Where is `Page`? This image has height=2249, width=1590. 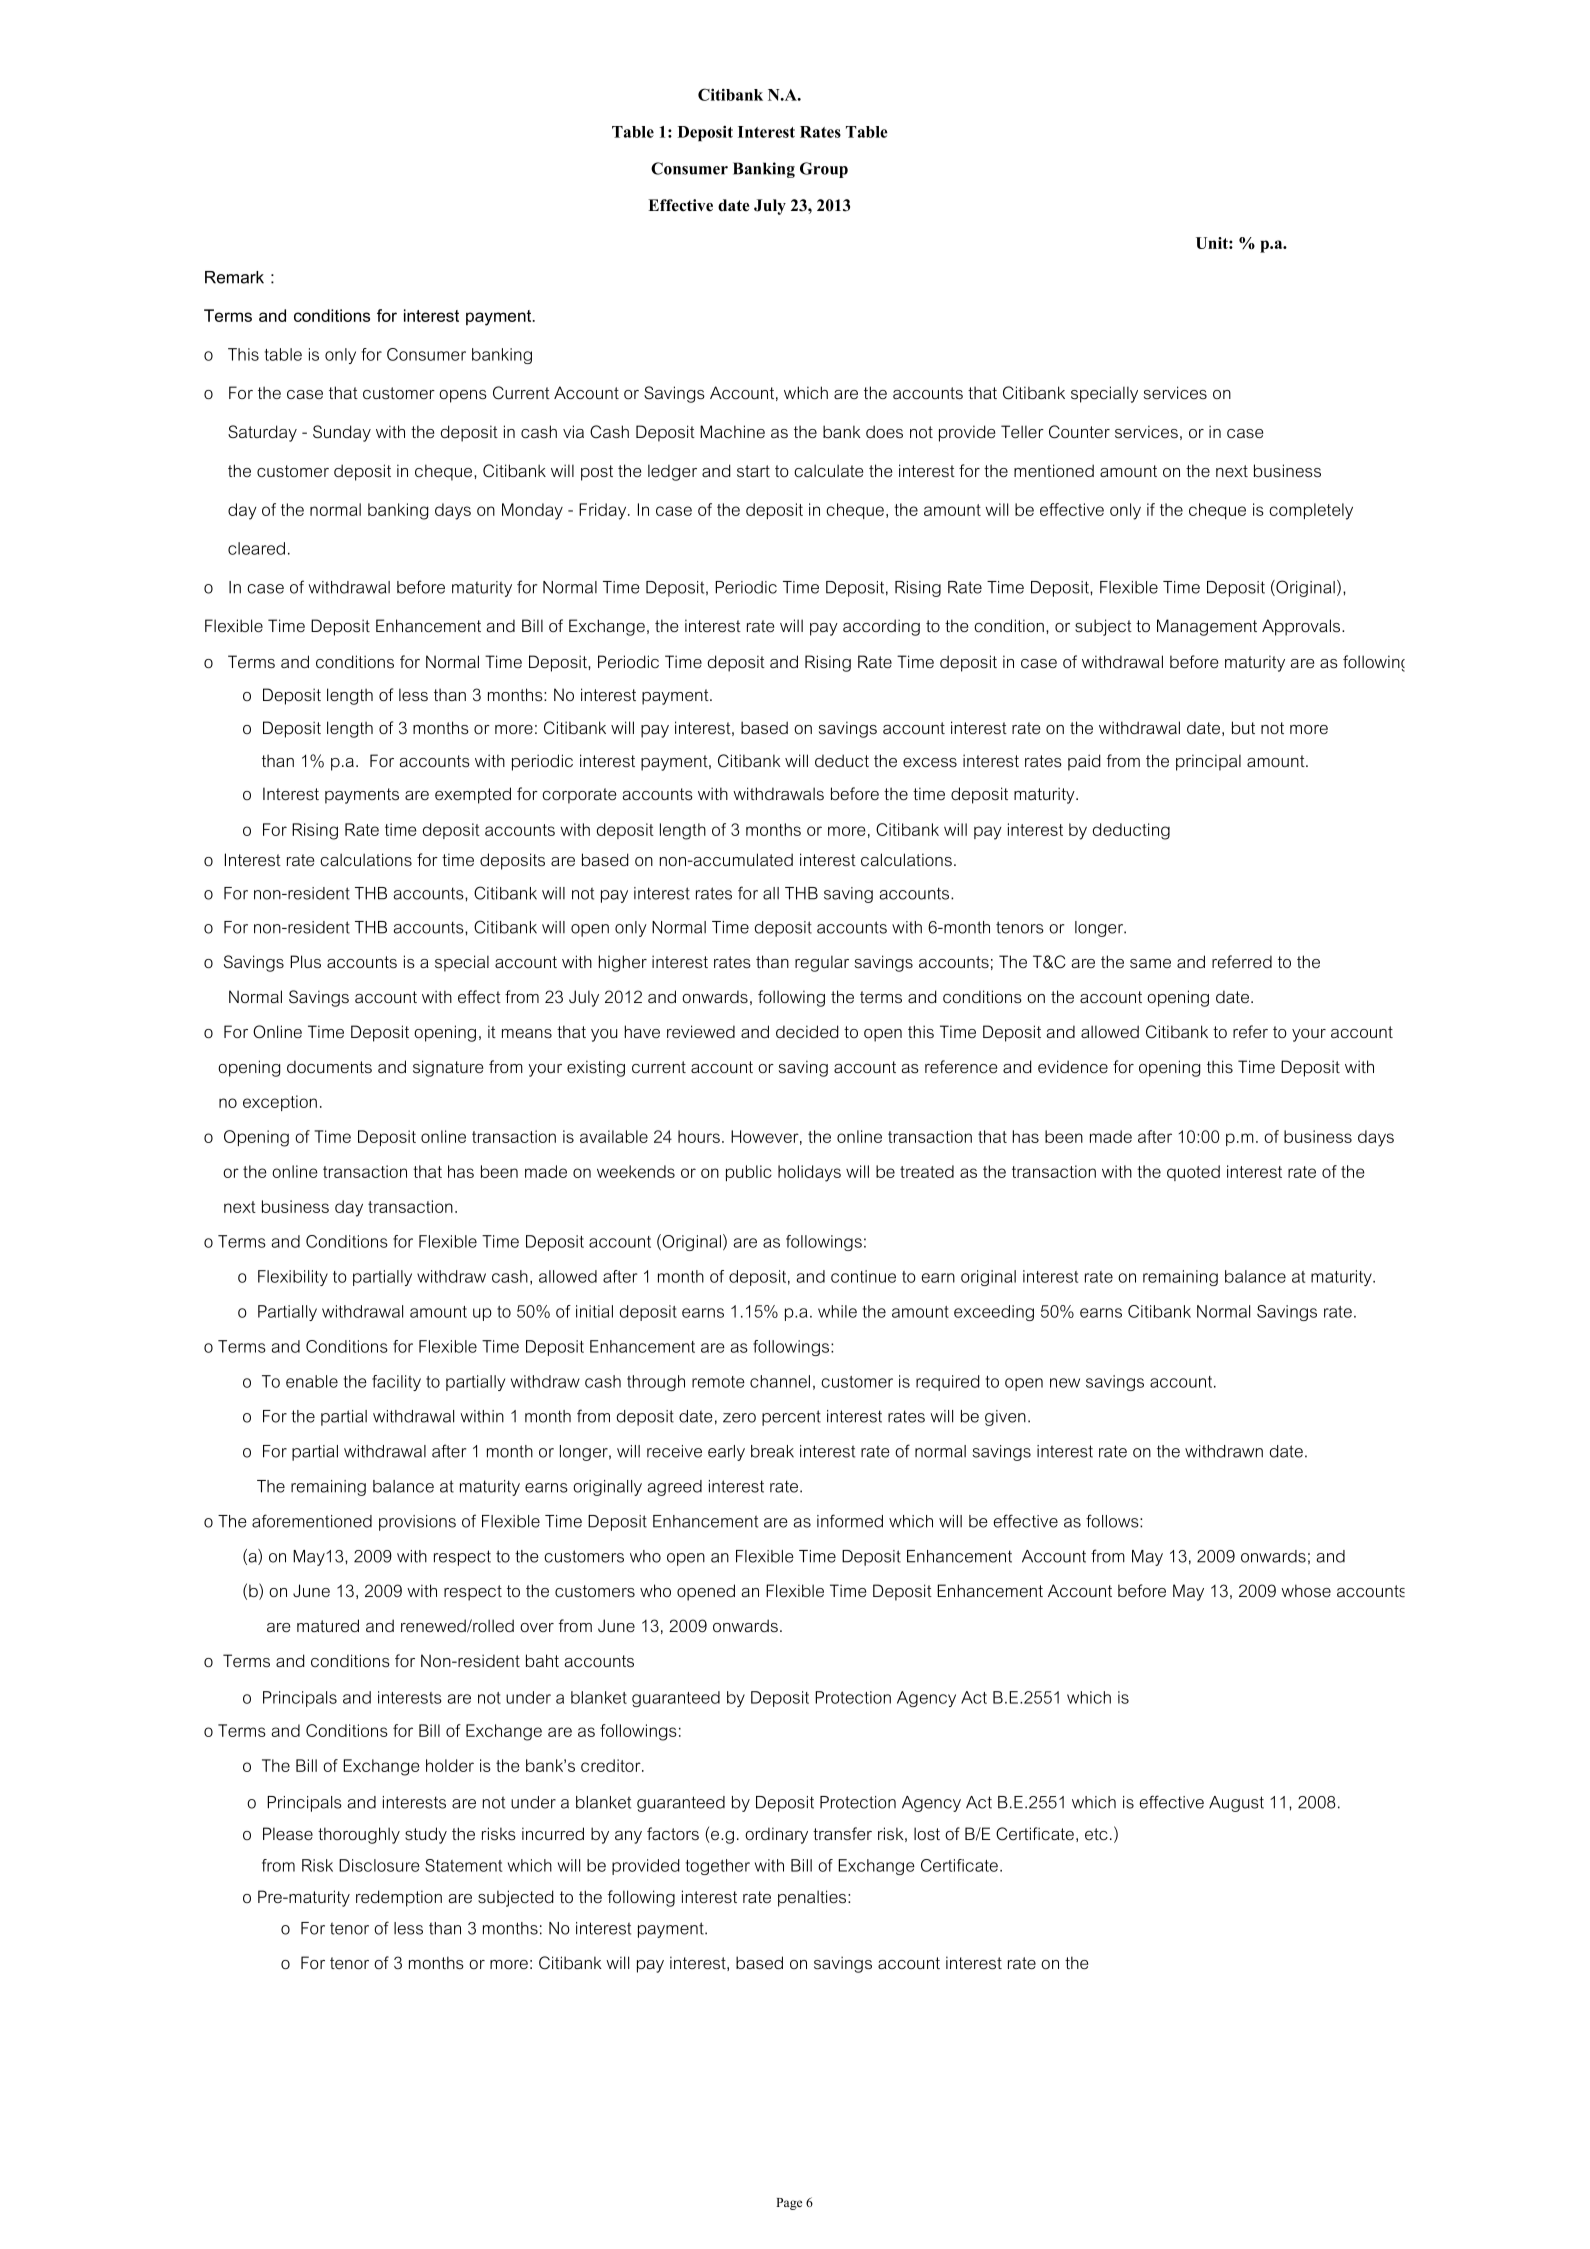 Page is located at coordinates (789, 2204).
